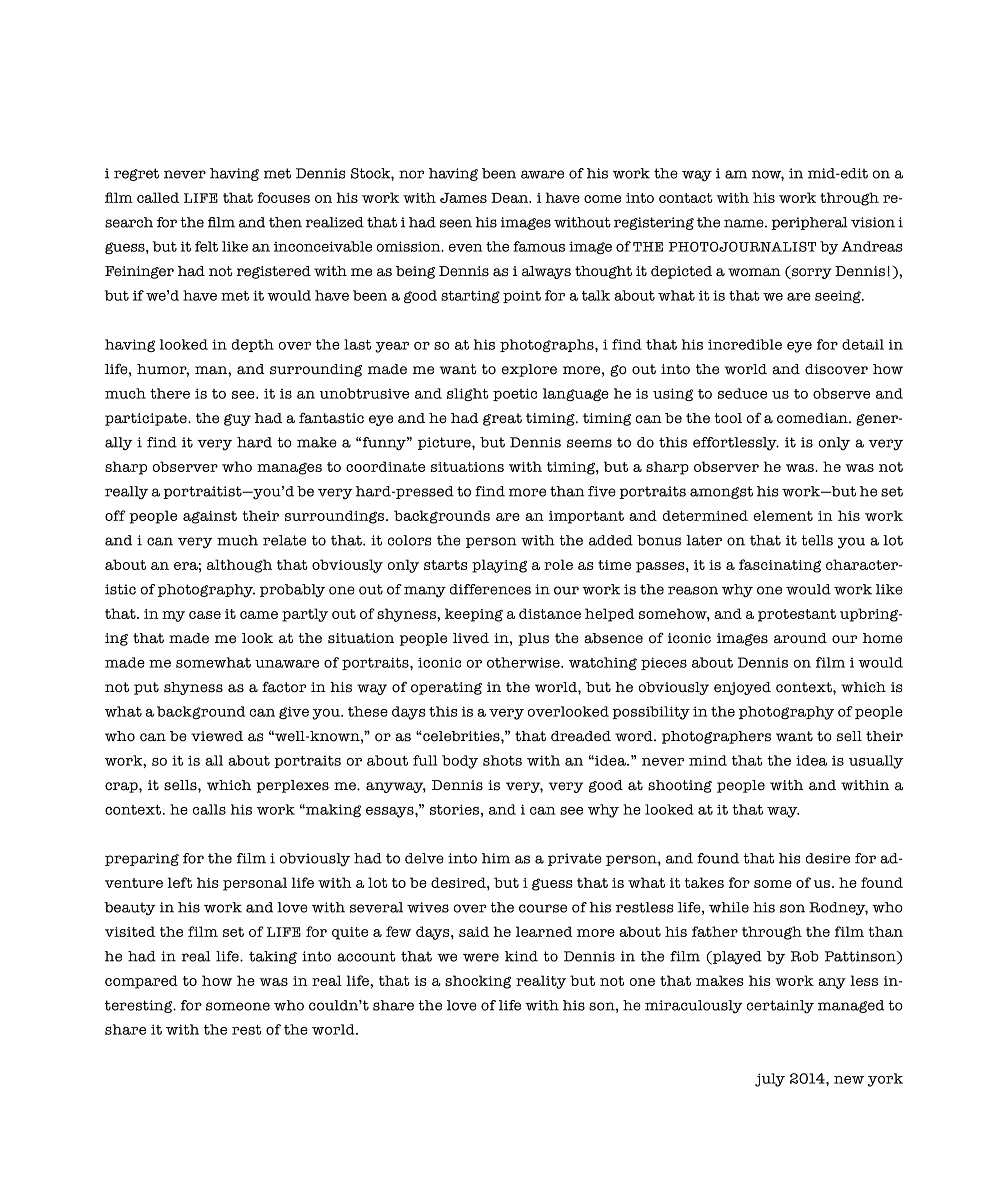 The image size is (1008, 1177). Describe the element at coordinates (478, 982) in the image. I see `shocking` at that location.
